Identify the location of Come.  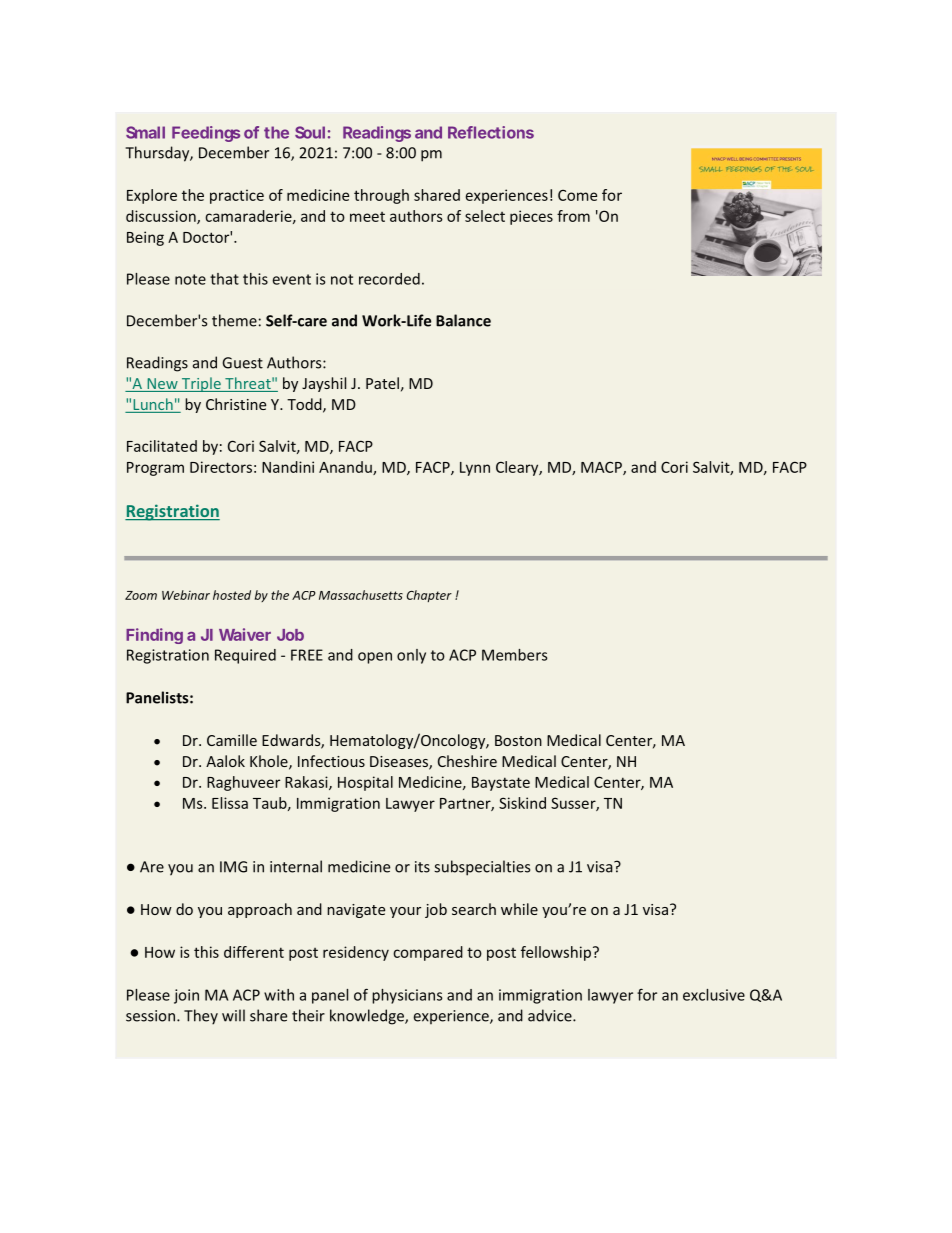
(577, 195).
